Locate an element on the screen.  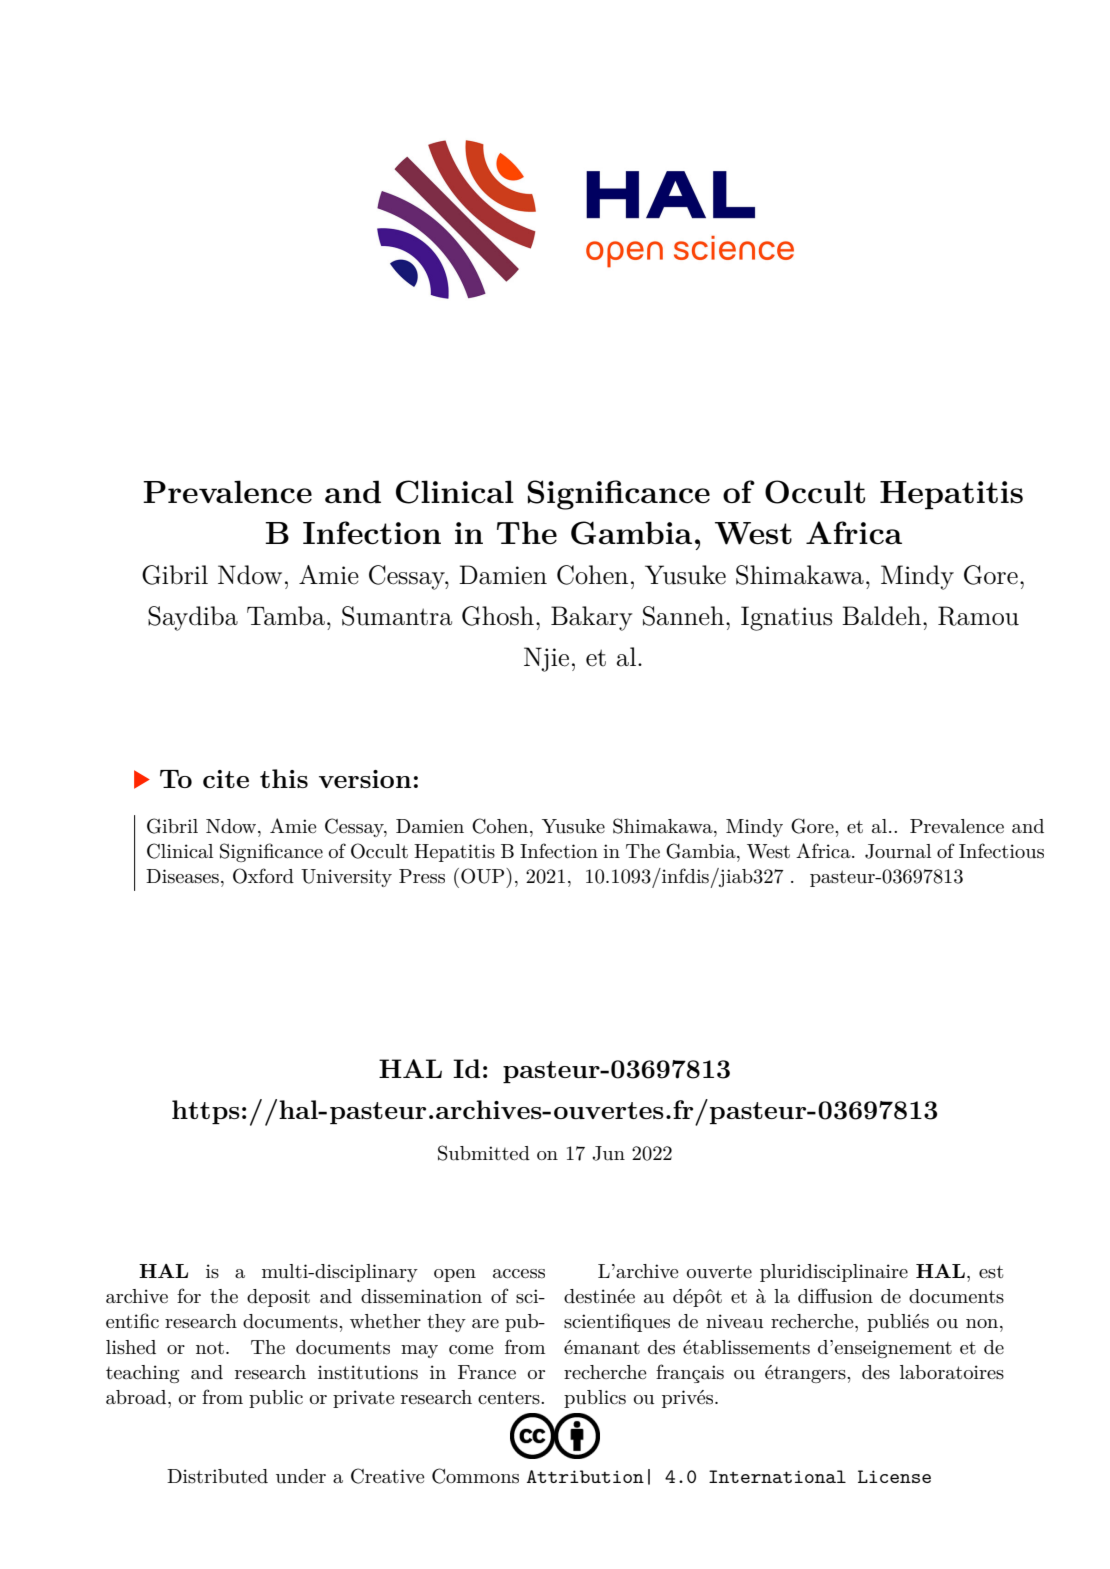
Ignatius is located at coordinates (786, 618).
